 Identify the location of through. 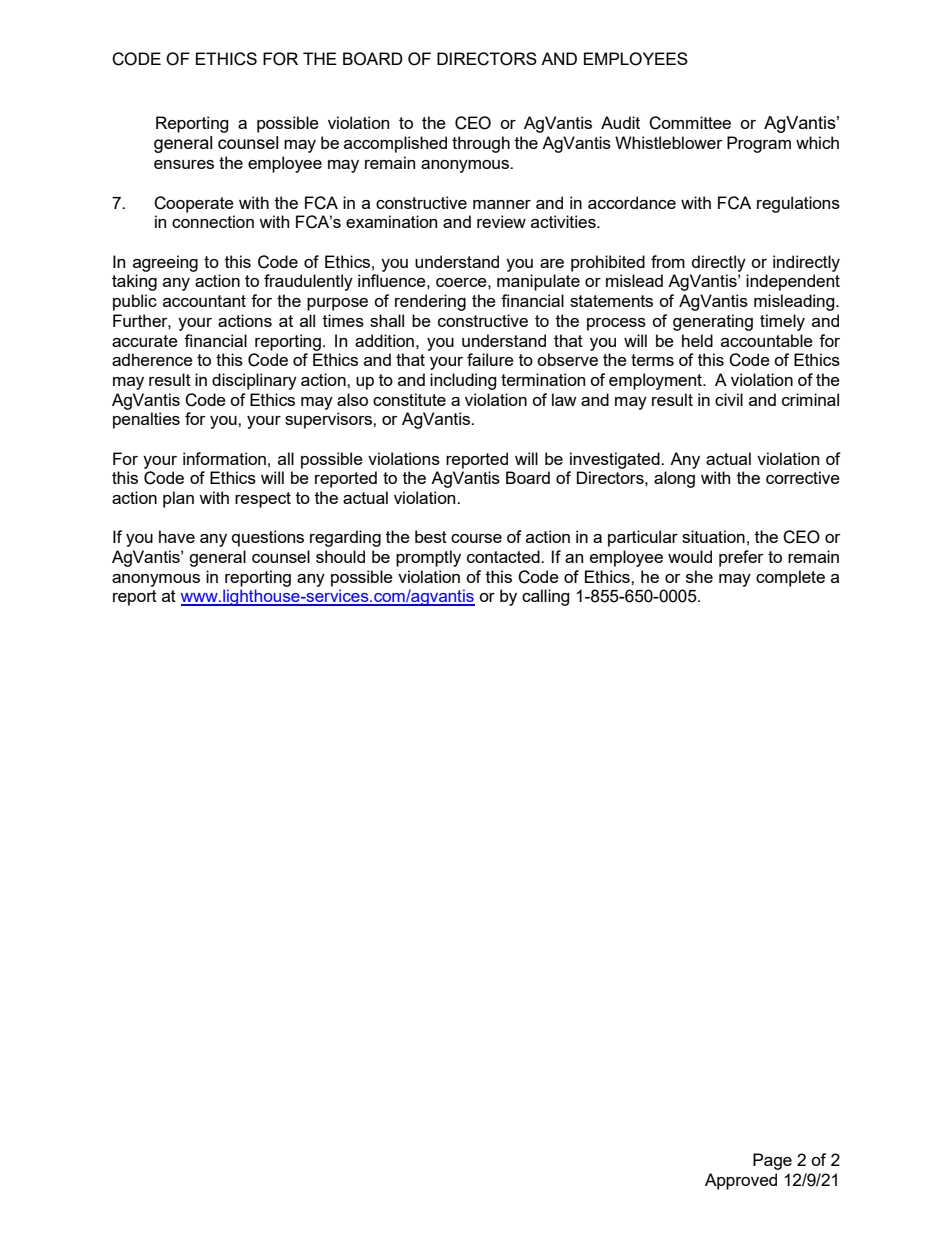
(481, 144).
